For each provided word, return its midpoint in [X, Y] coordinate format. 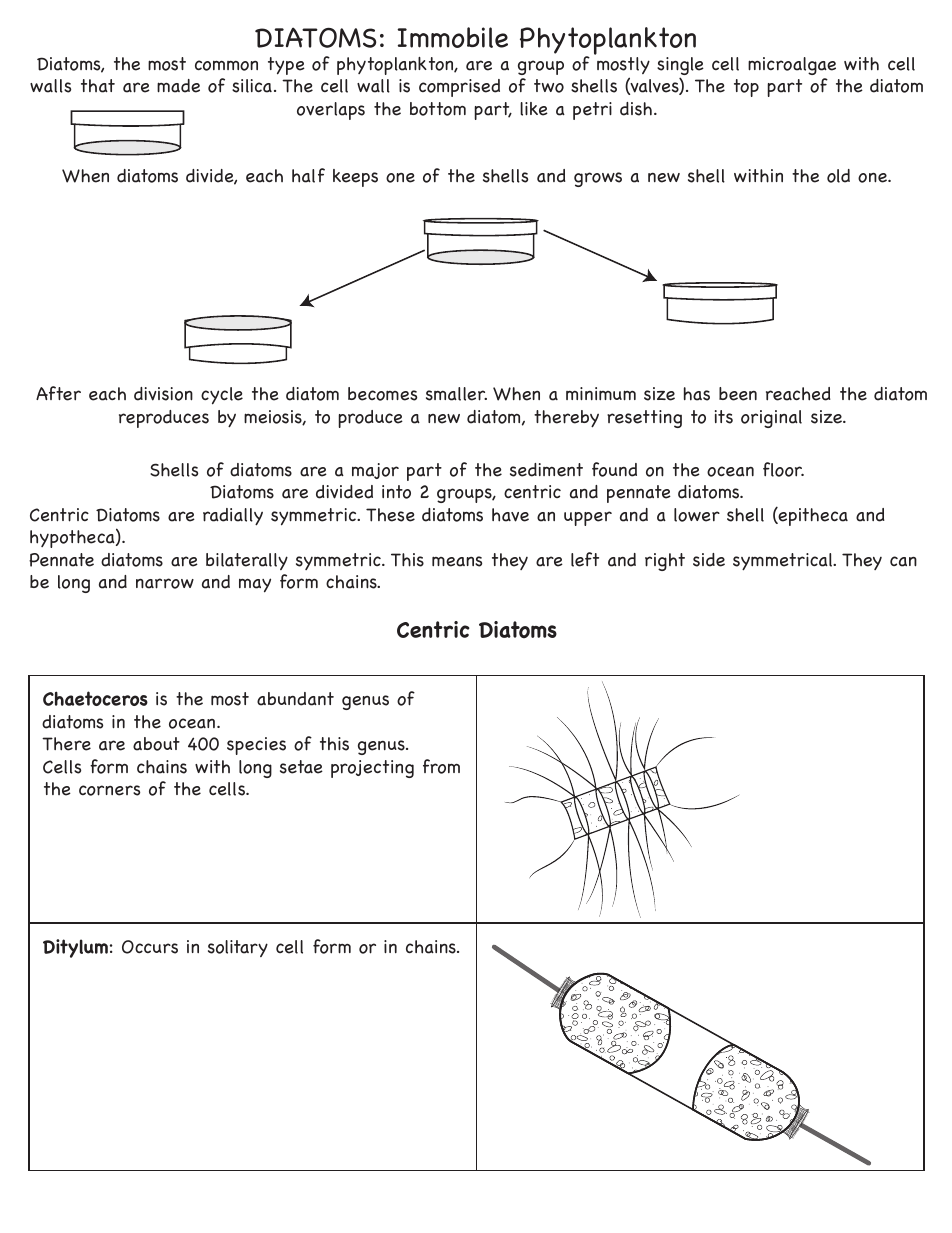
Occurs [150, 947]
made [178, 86]
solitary [238, 948]
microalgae [792, 66]
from [441, 766]
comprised [459, 88]
